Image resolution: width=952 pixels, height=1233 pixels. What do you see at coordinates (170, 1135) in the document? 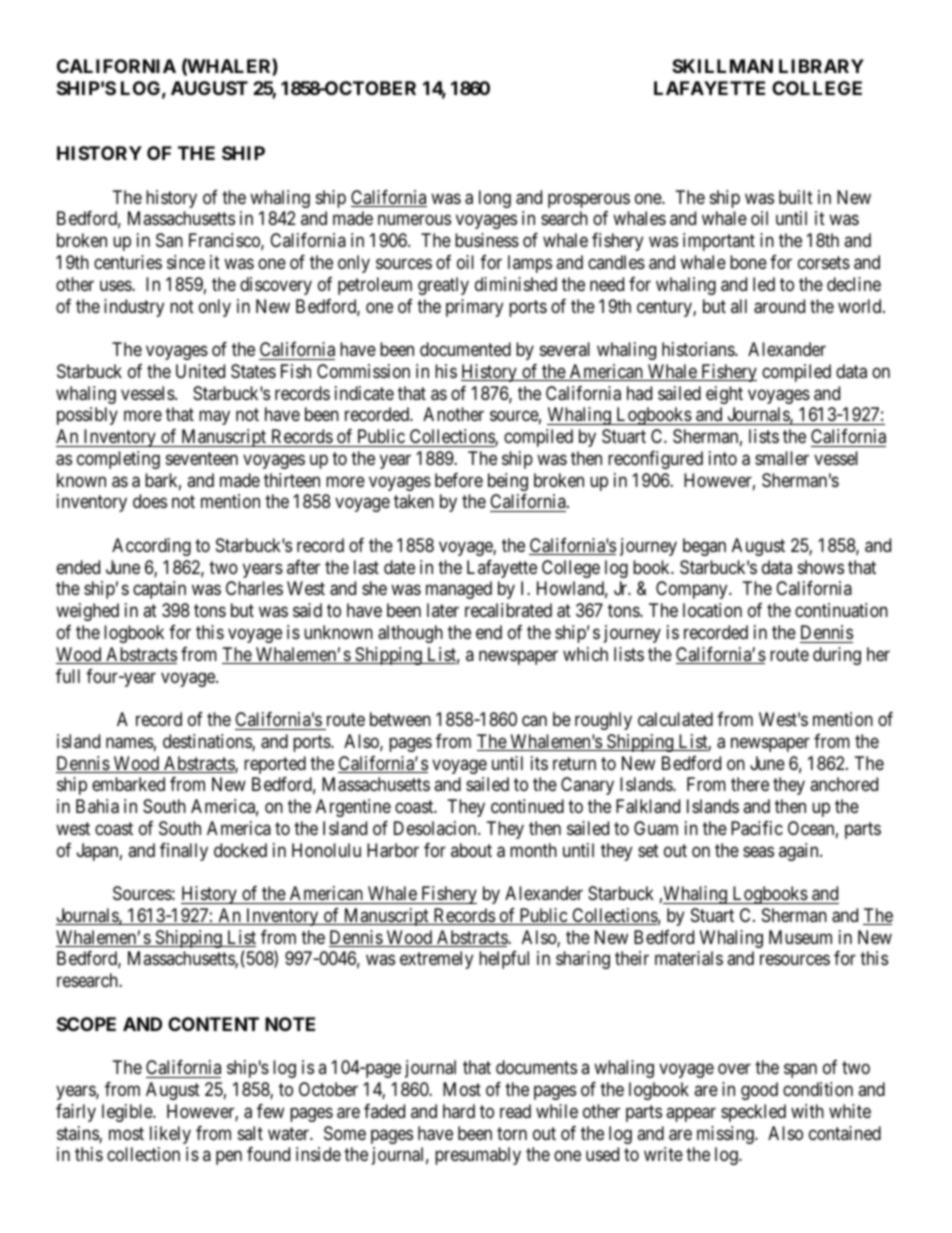
I see `likely` at bounding box center [170, 1135].
